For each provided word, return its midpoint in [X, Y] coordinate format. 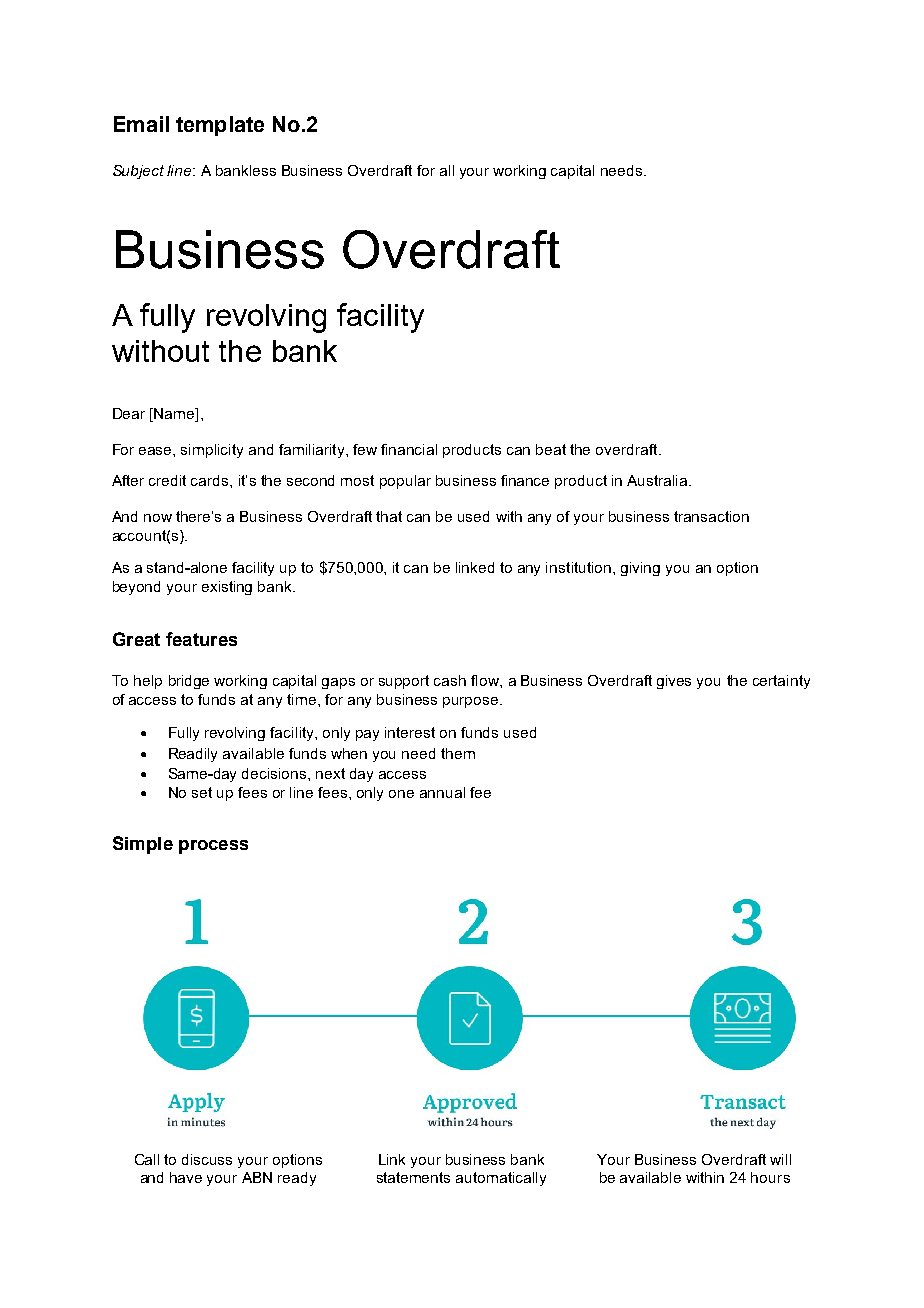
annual [442, 792]
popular [405, 482]
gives [674, 682]
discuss [207, 1159]
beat [551, 449]
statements [413, 1177]
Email [141, 124]
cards [211, 480]
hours [770, 1177]
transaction [711, 516]
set [202, 792]
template [220, 126]
